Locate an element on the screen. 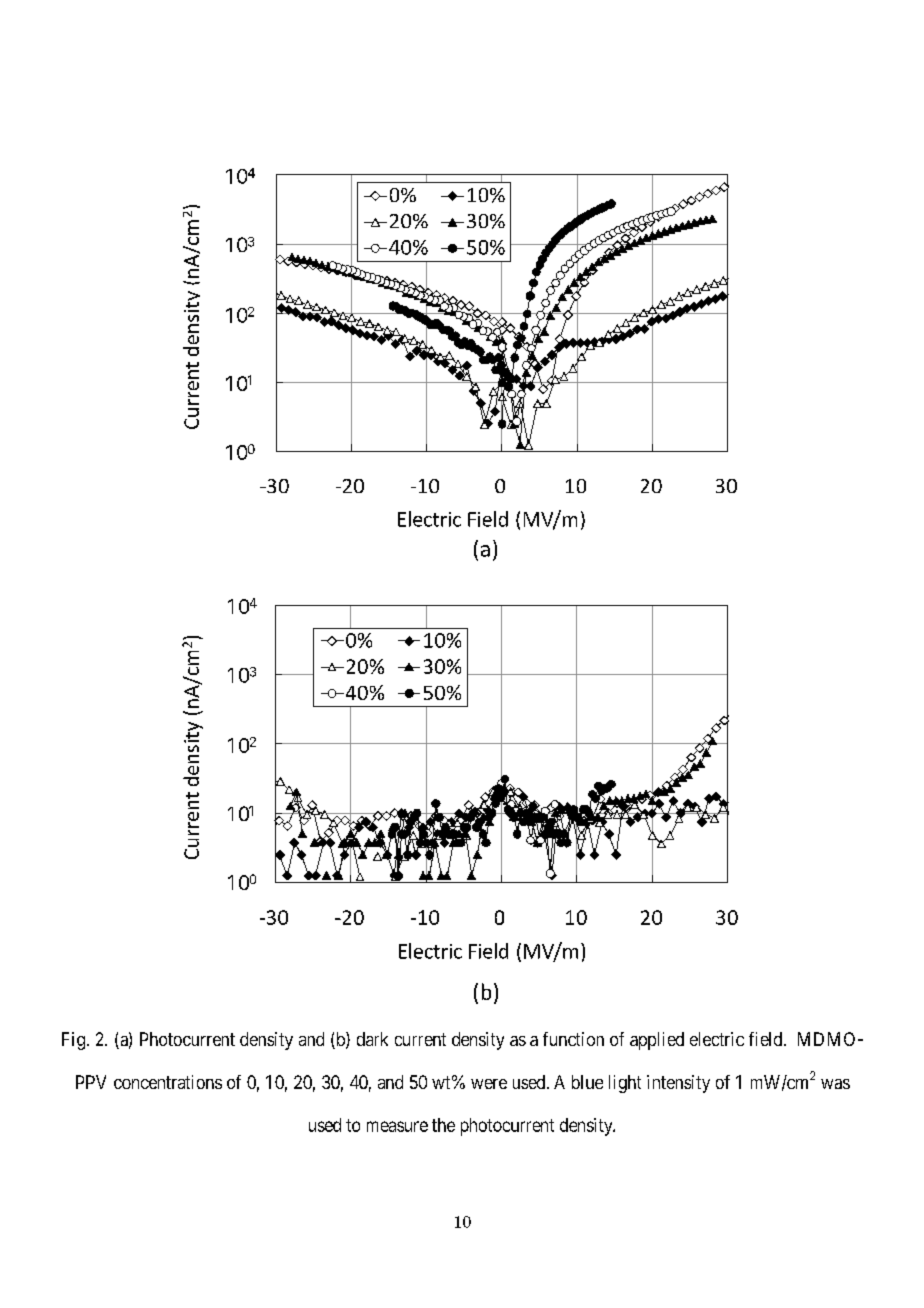 This screenshot has height=1308, width=924. applied is located at coordinates (657, 1041).
